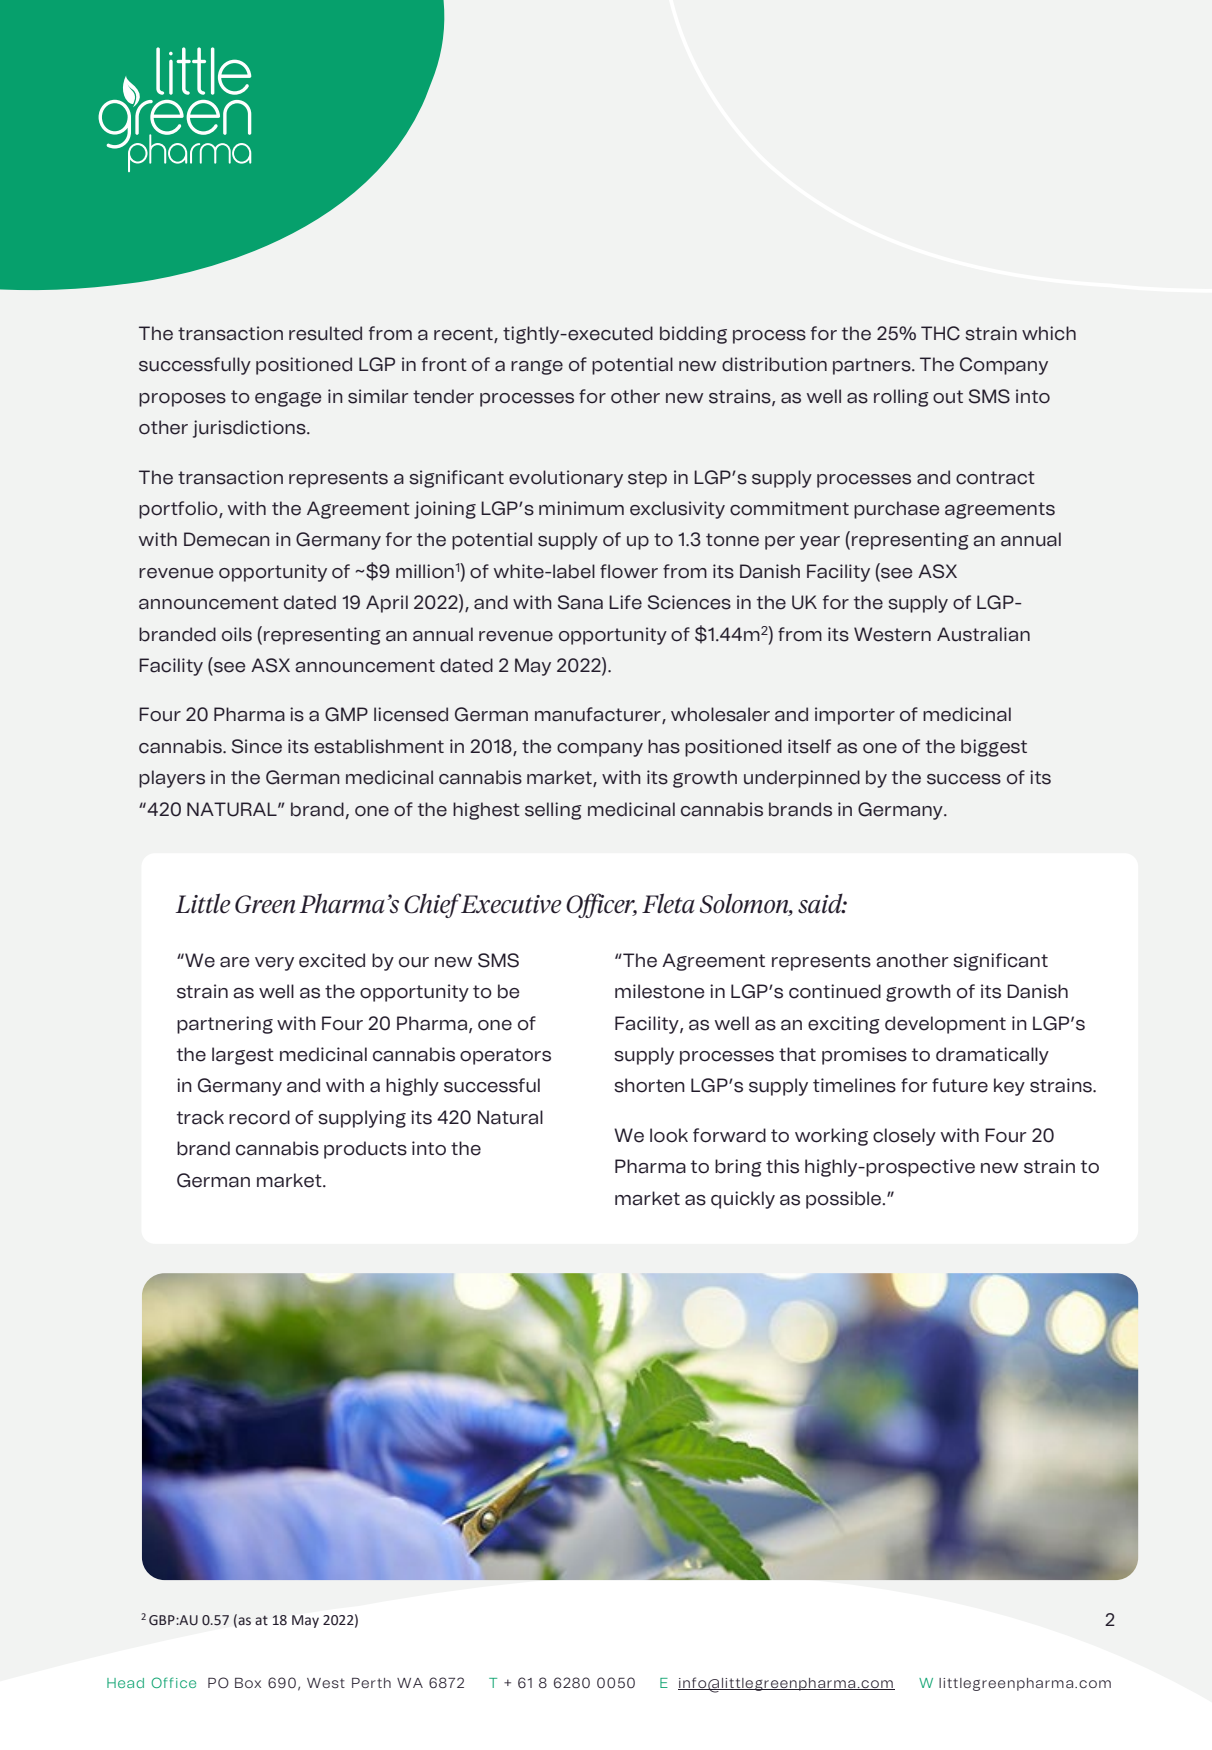  I want to click on selling, so click(553, 811).
